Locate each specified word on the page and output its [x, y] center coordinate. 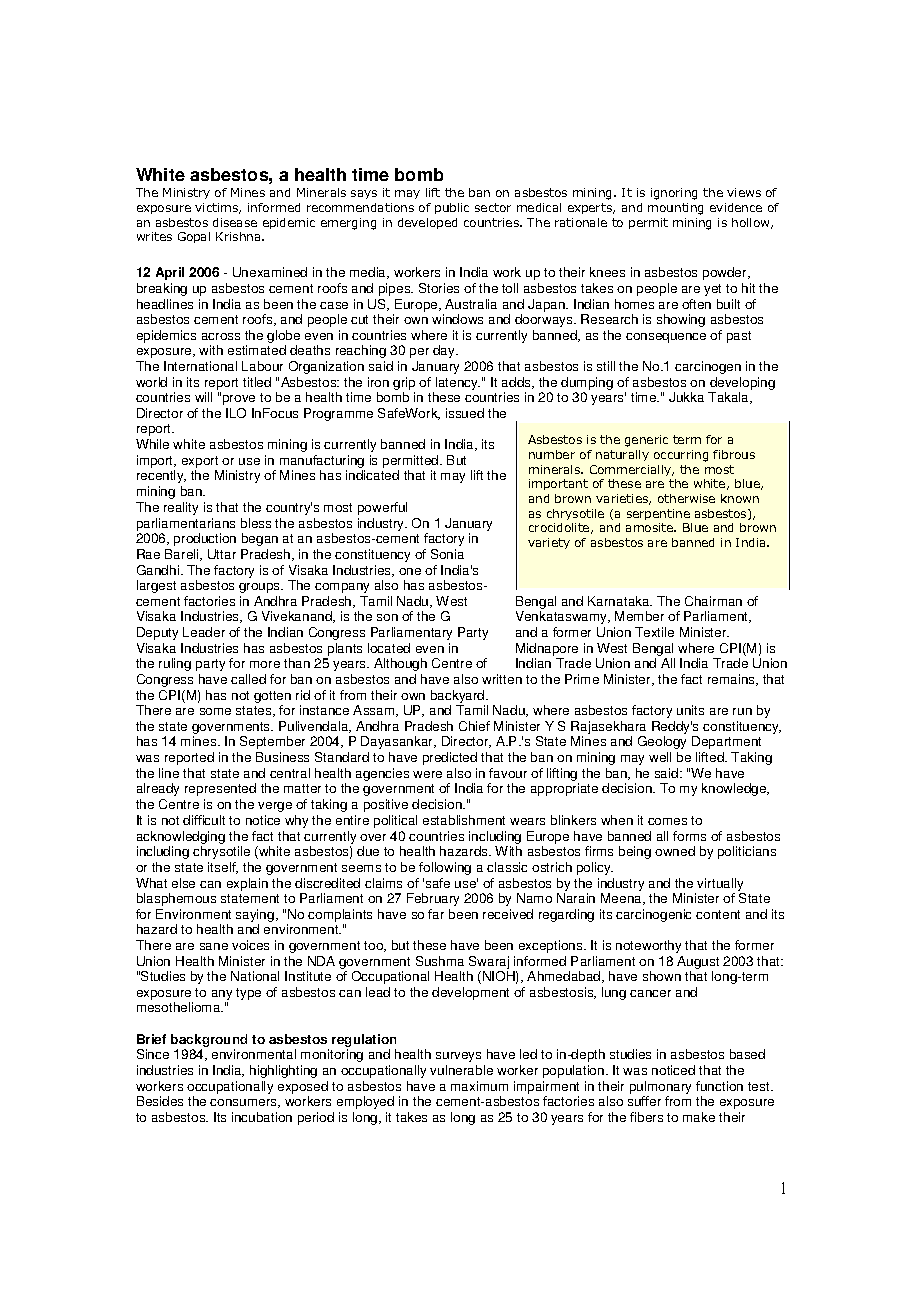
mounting [675, 209]
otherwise [686, 498]
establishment [464, 820]
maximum [479, 1086]
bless [256, 523]
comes [667, 821]
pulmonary [660, 1089]
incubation [262, 1117]
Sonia [447, 554]
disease [235, 222]
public [452, 208]
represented [220, 789]
